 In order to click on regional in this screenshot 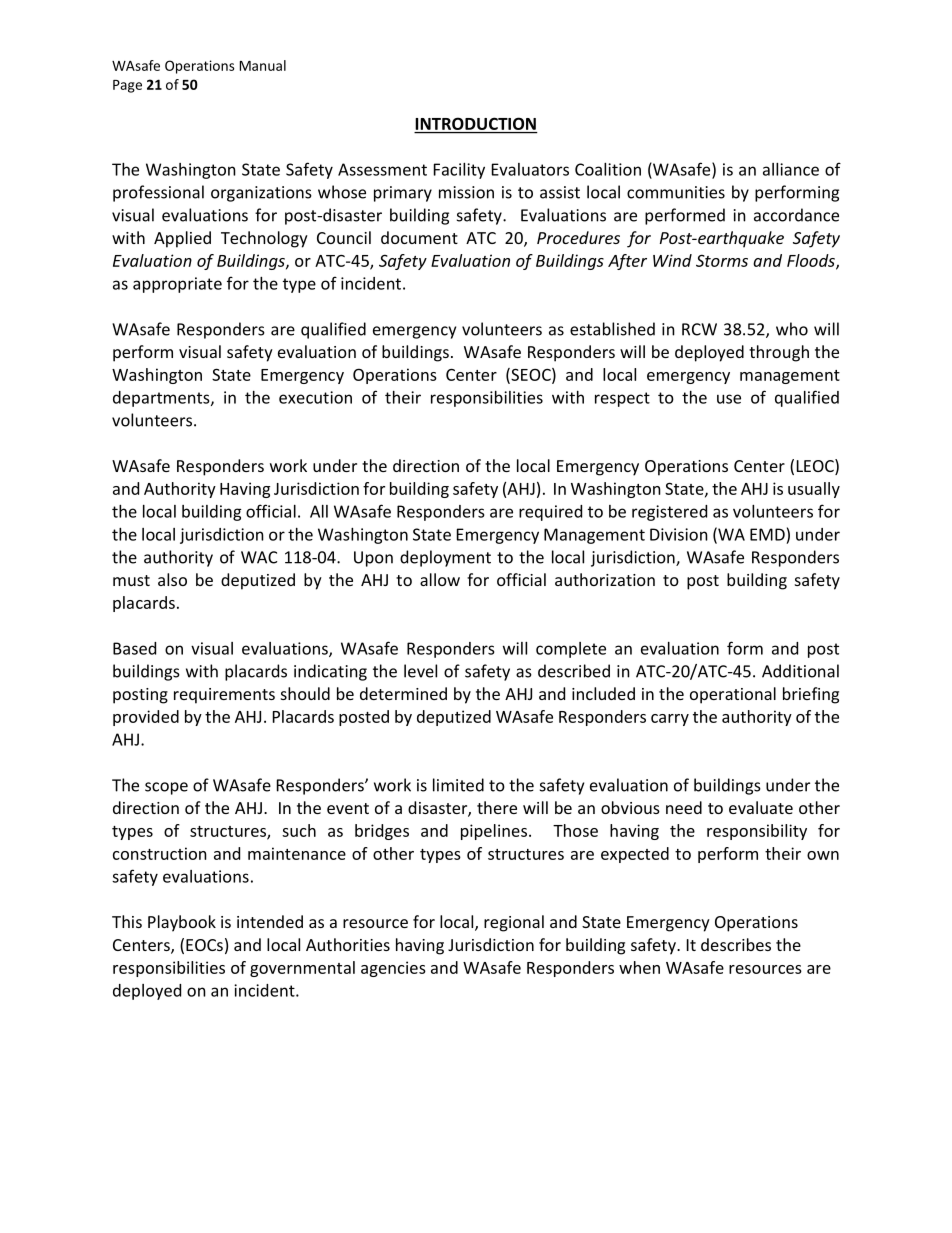, I will do `click(514, 923)`.
